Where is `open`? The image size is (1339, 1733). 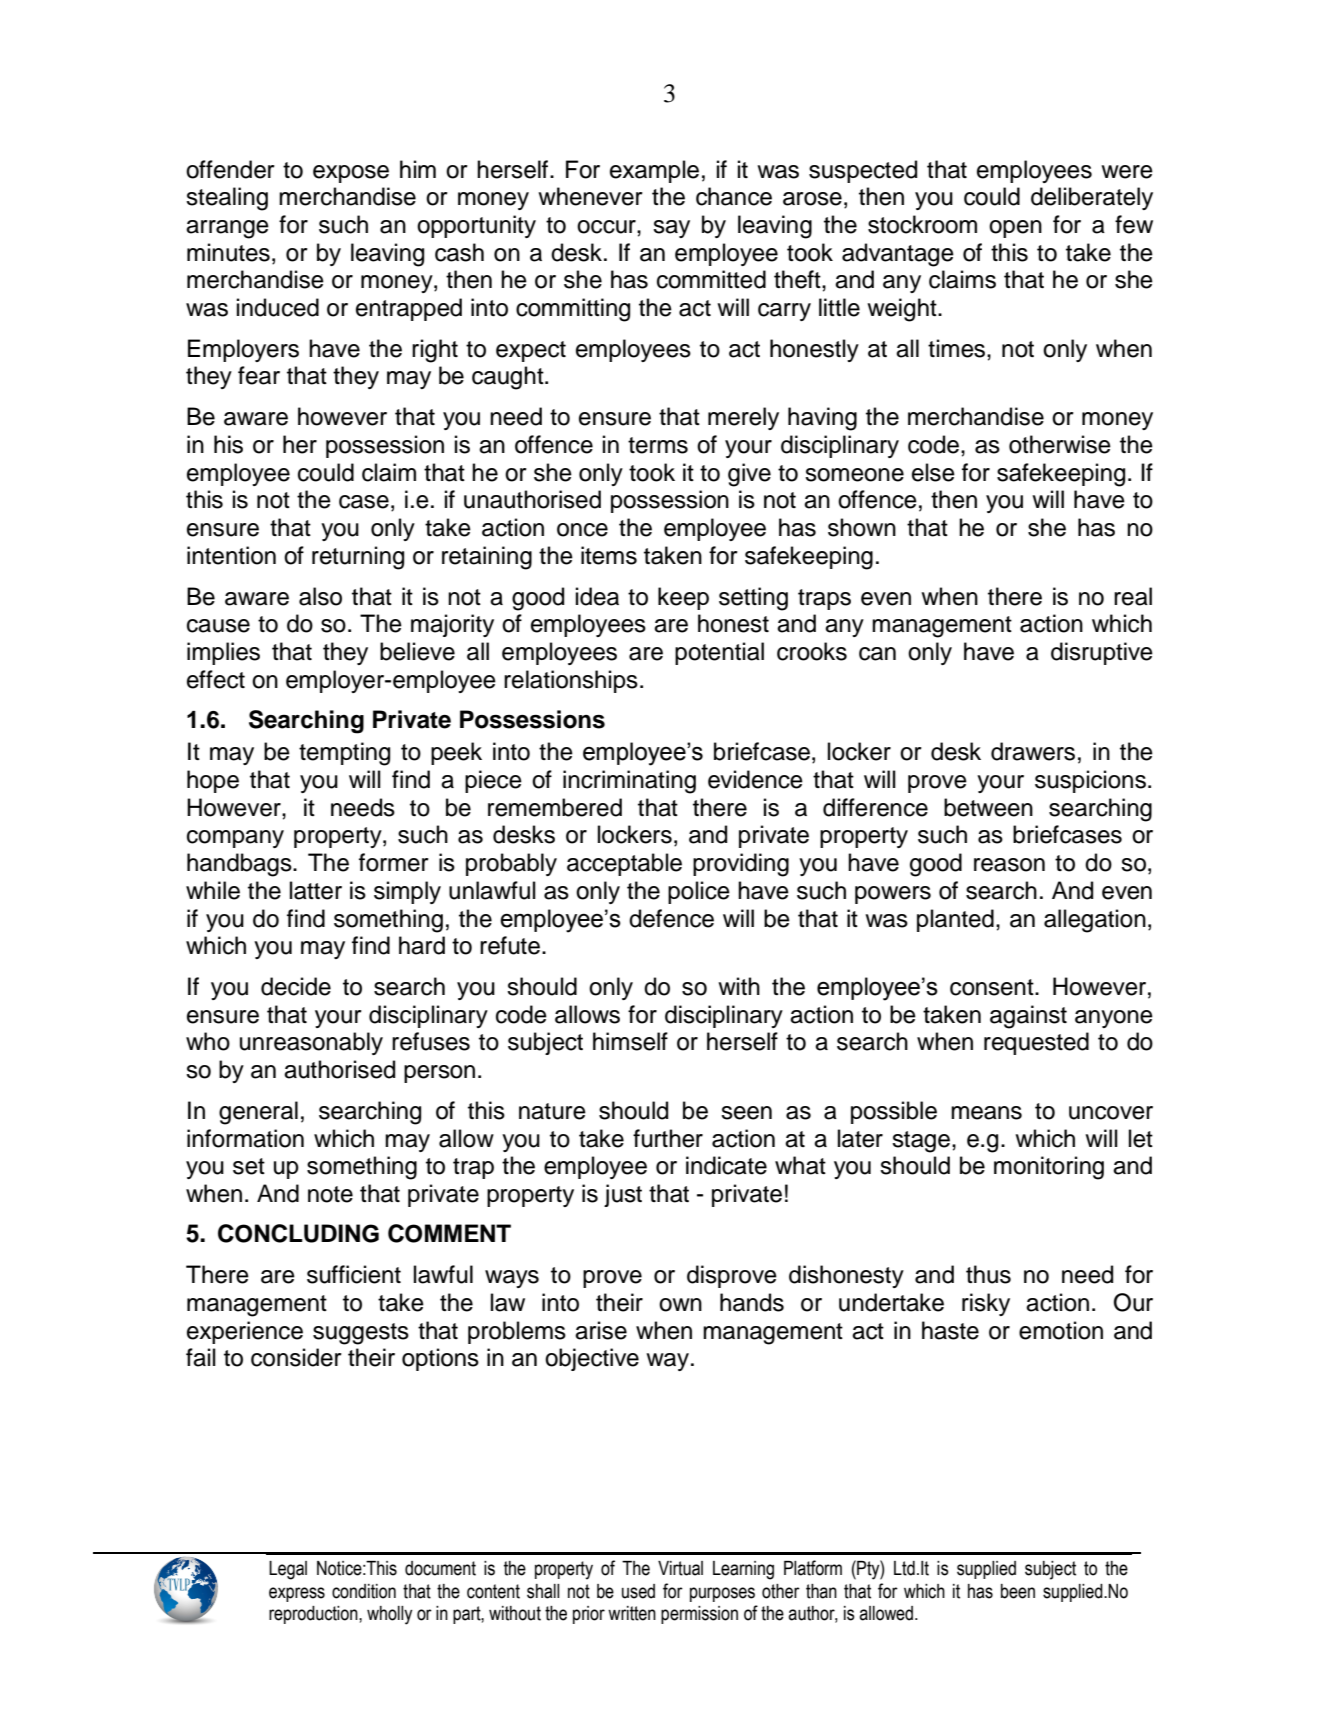
open is located at coordinates (1015, 229).
